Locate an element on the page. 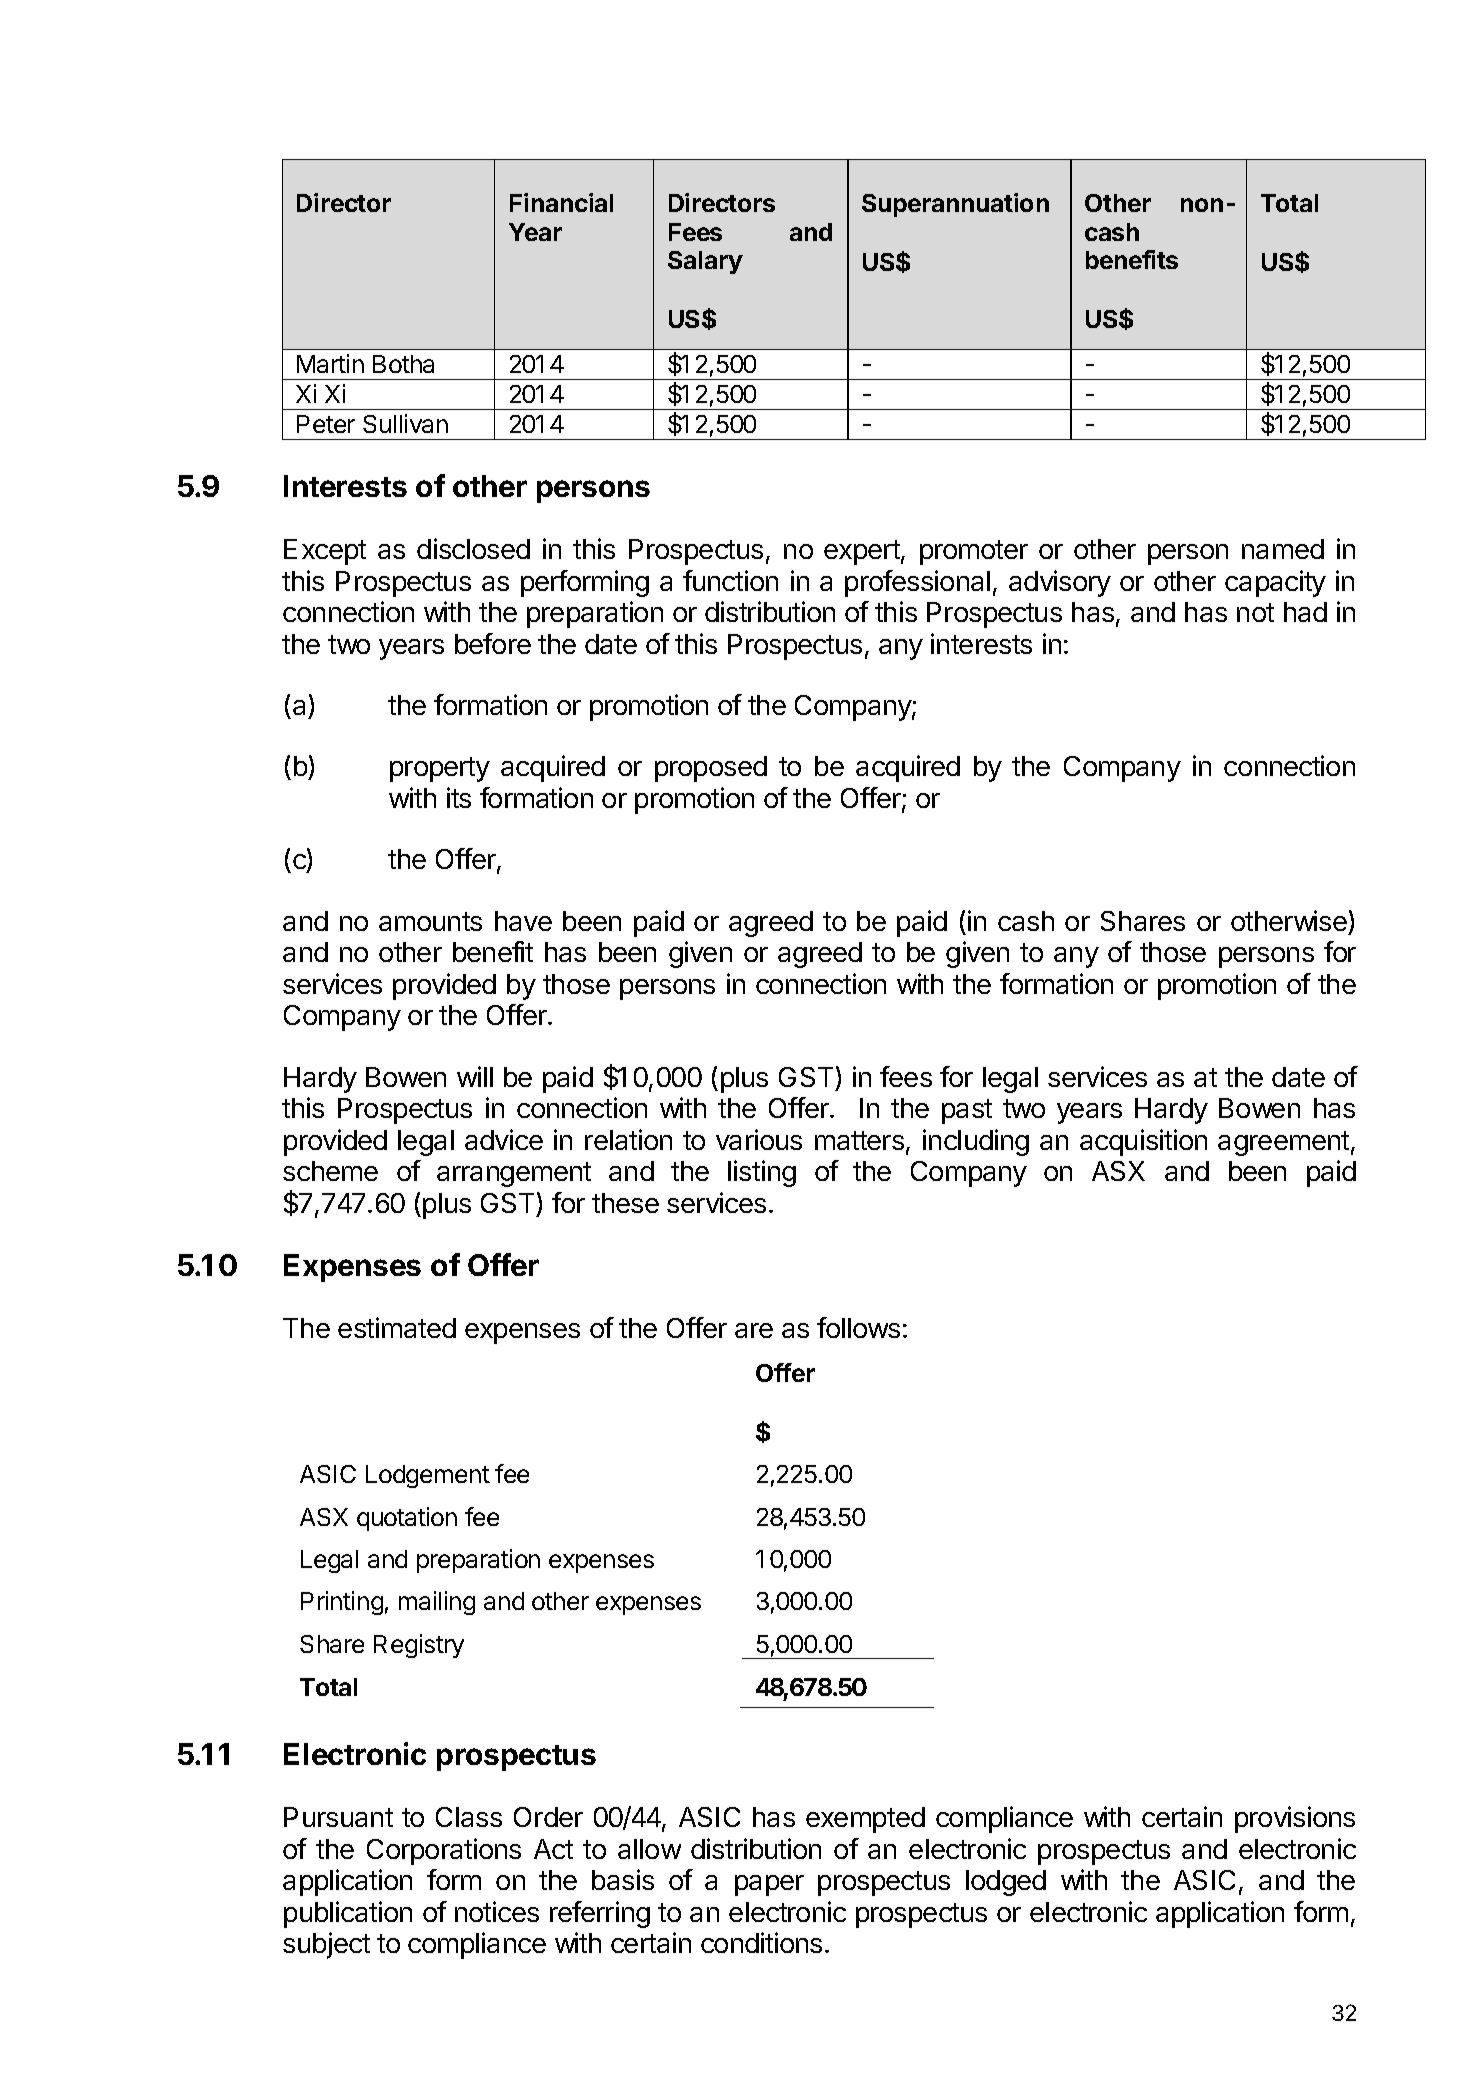 The image size is (1483, 2097). Superannuation is located at coordinates (955, 205).
